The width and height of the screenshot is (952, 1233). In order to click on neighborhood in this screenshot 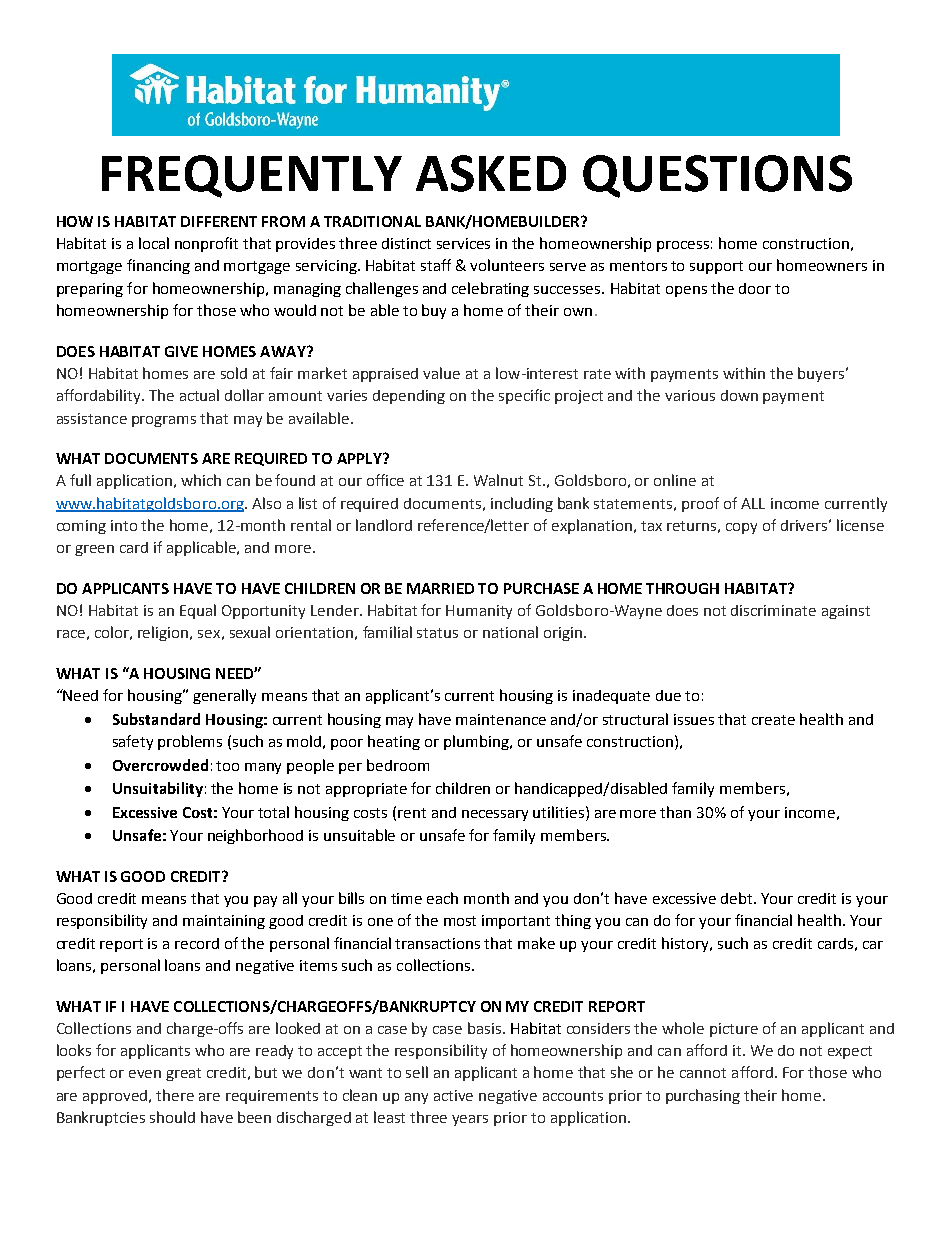, I will do `click(255, 836)`.
